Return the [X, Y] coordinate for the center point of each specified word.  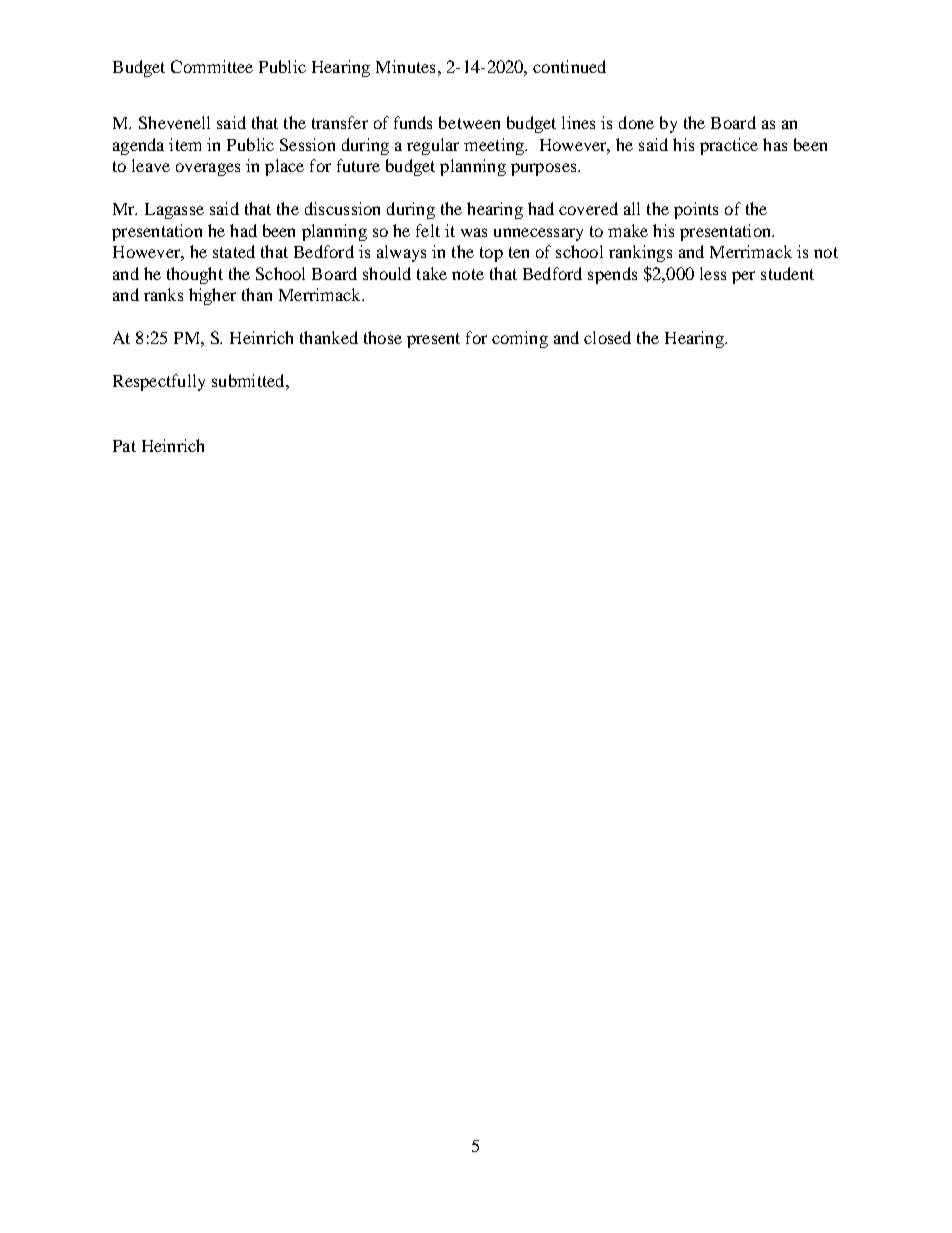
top [491, 254]
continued [569, 66]
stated [234, 251]
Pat [124, 446]
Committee [212, 66]
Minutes [405, 66]
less [713, 273]
